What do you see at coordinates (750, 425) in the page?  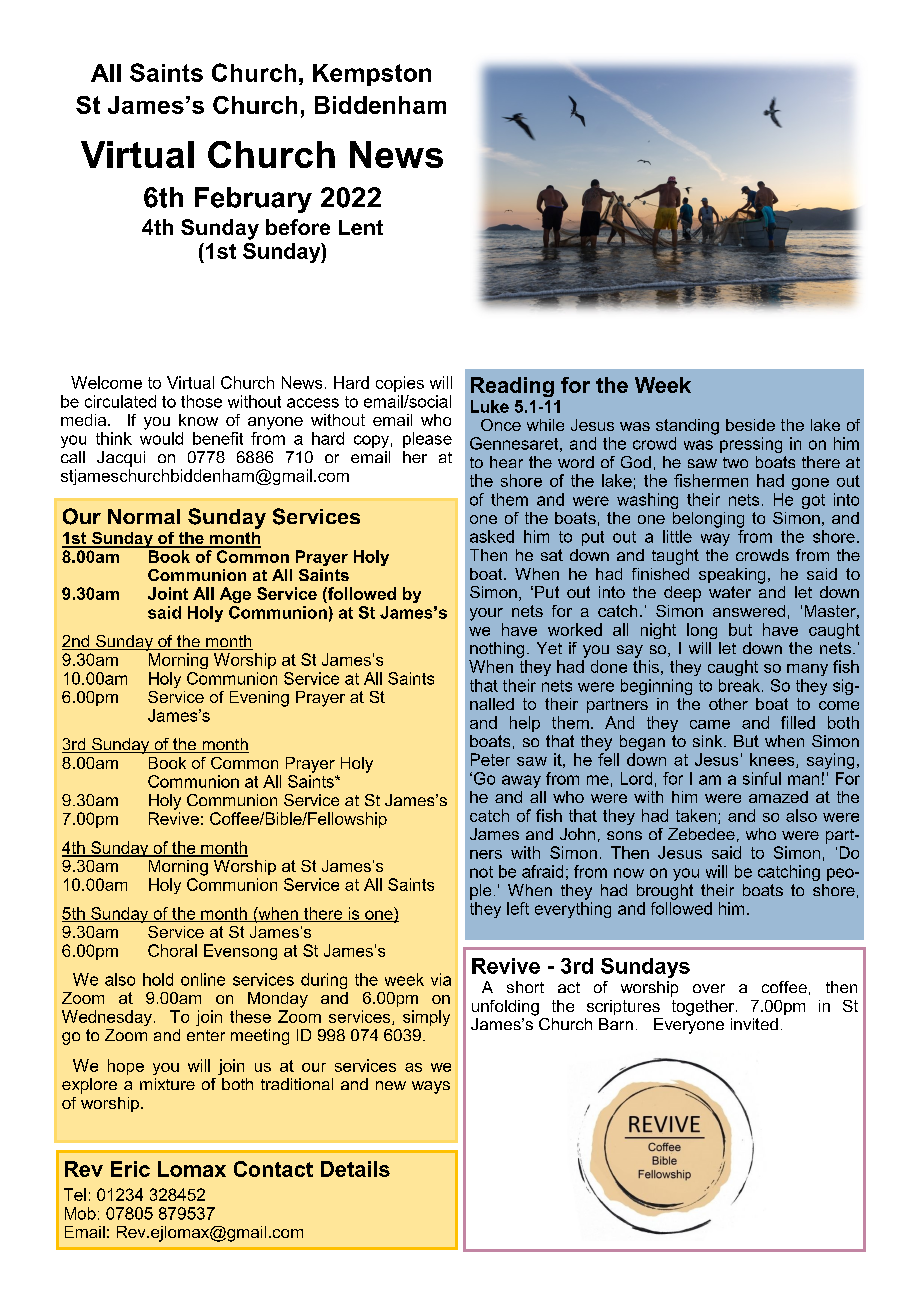 I see `beside` at bounding box center [750, 425].
